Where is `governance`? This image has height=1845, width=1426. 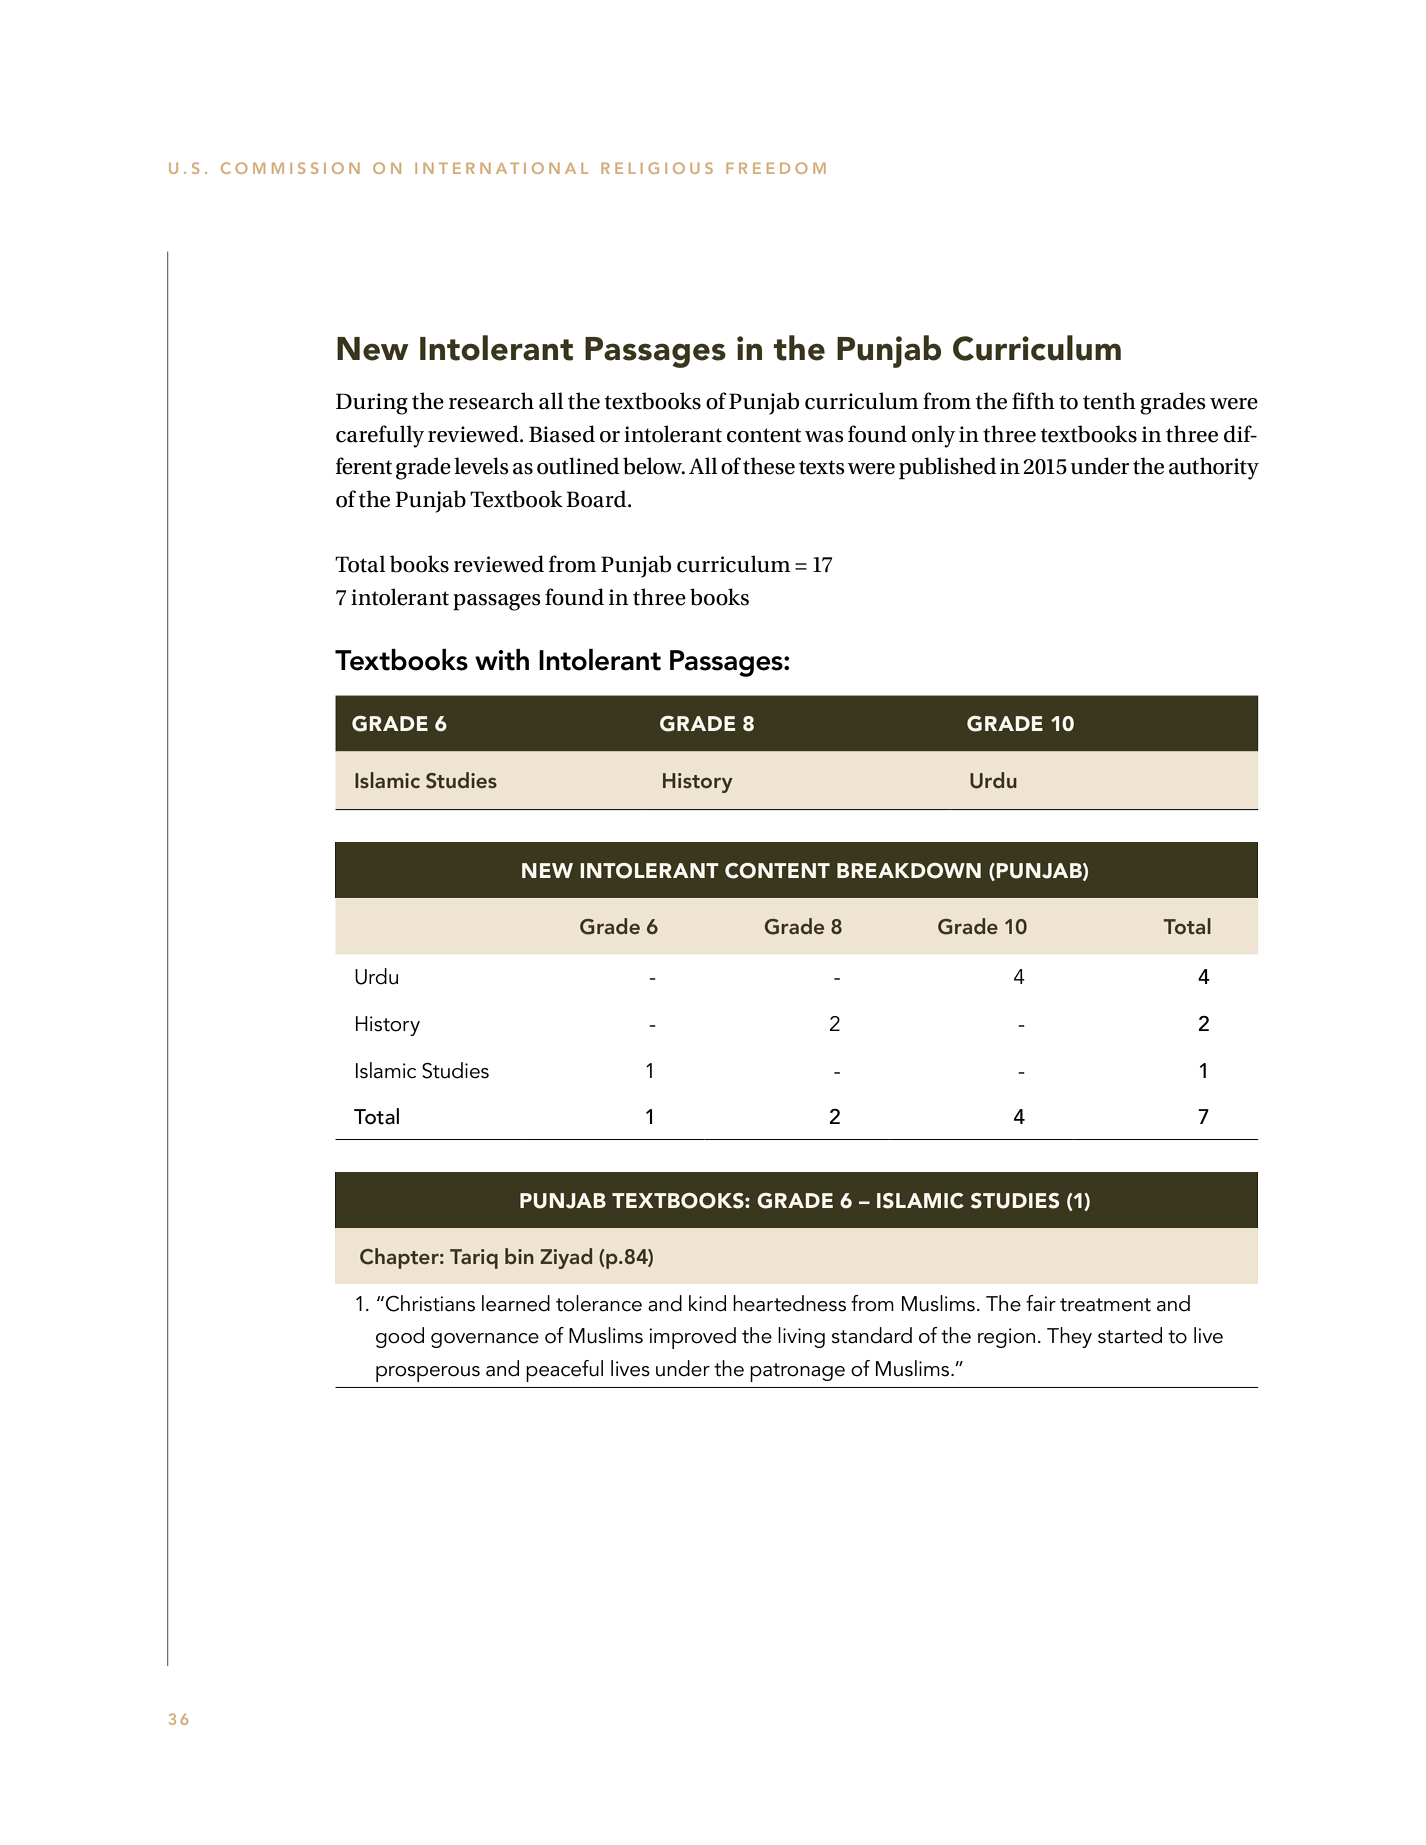
governance is located at coordinates (485, 1340).
